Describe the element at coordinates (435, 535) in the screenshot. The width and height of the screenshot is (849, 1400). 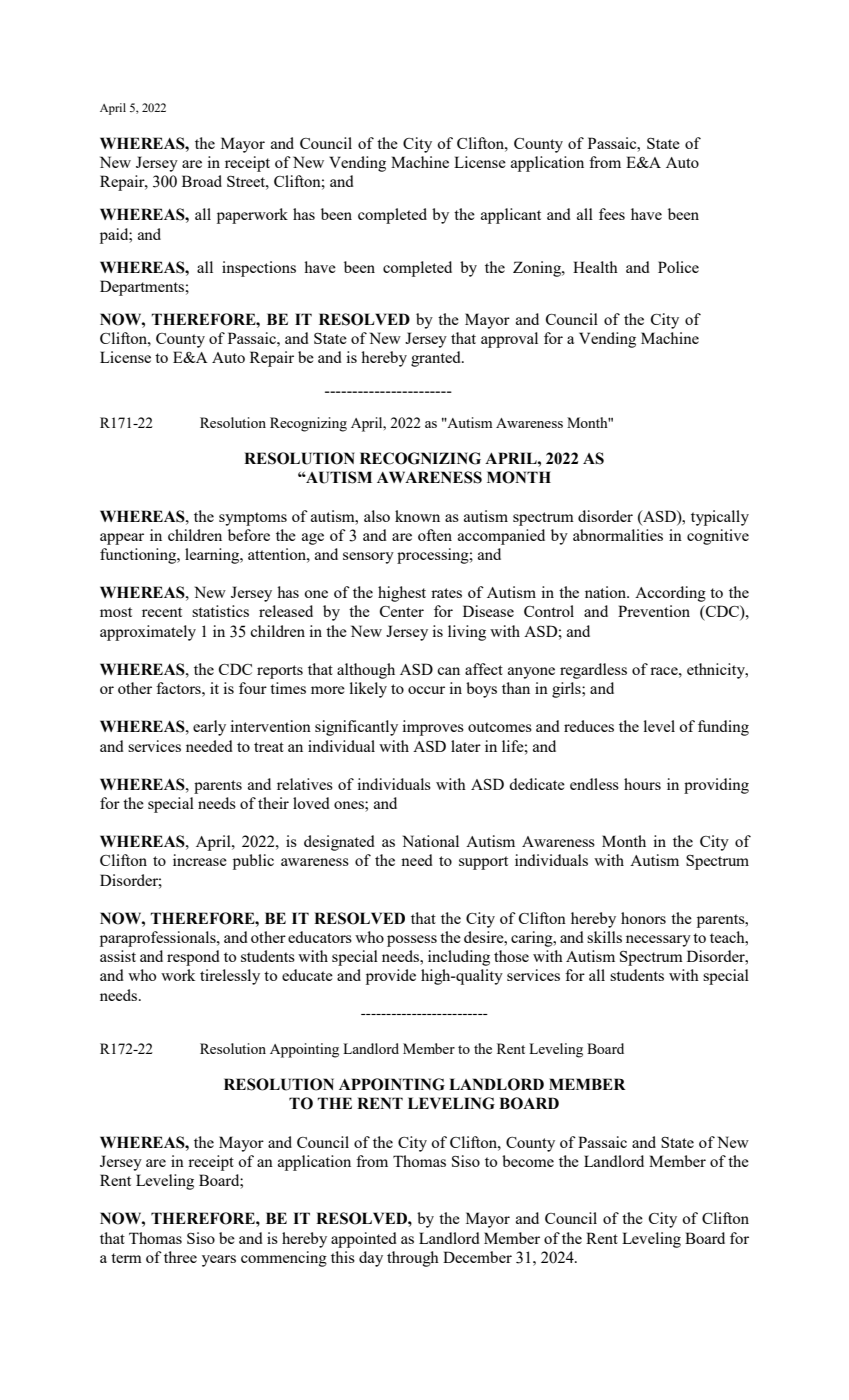
I see `often` at that location.
